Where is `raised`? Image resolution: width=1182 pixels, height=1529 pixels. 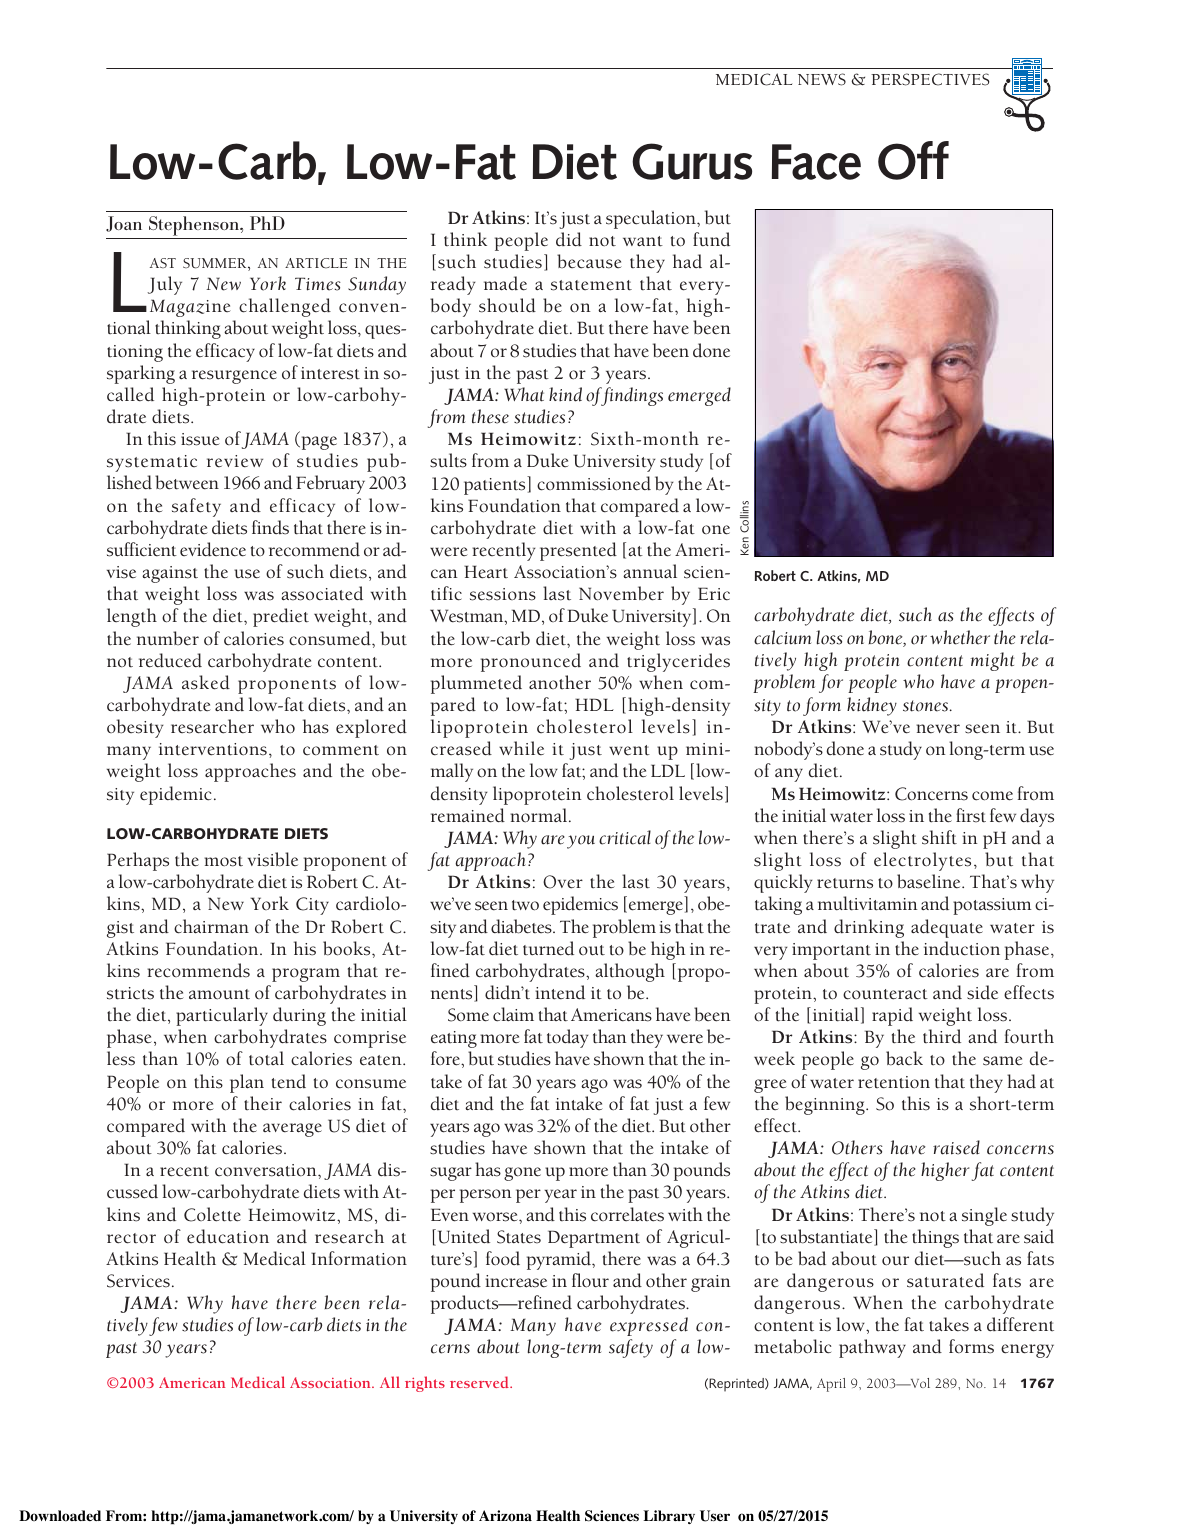 raised is located at coordinates (956, 1147).
